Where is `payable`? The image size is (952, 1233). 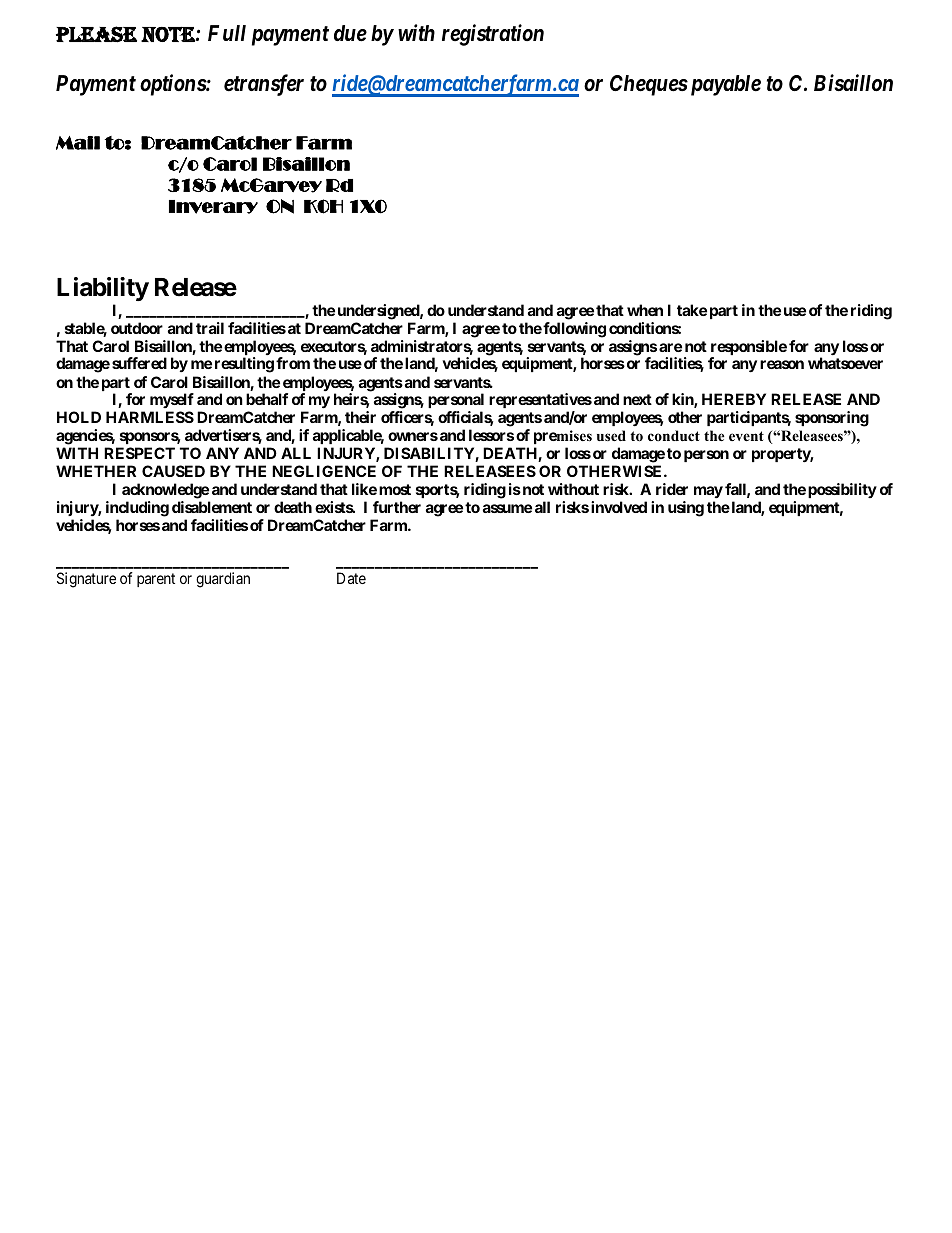
payable is located at coordinates (724, 85).
